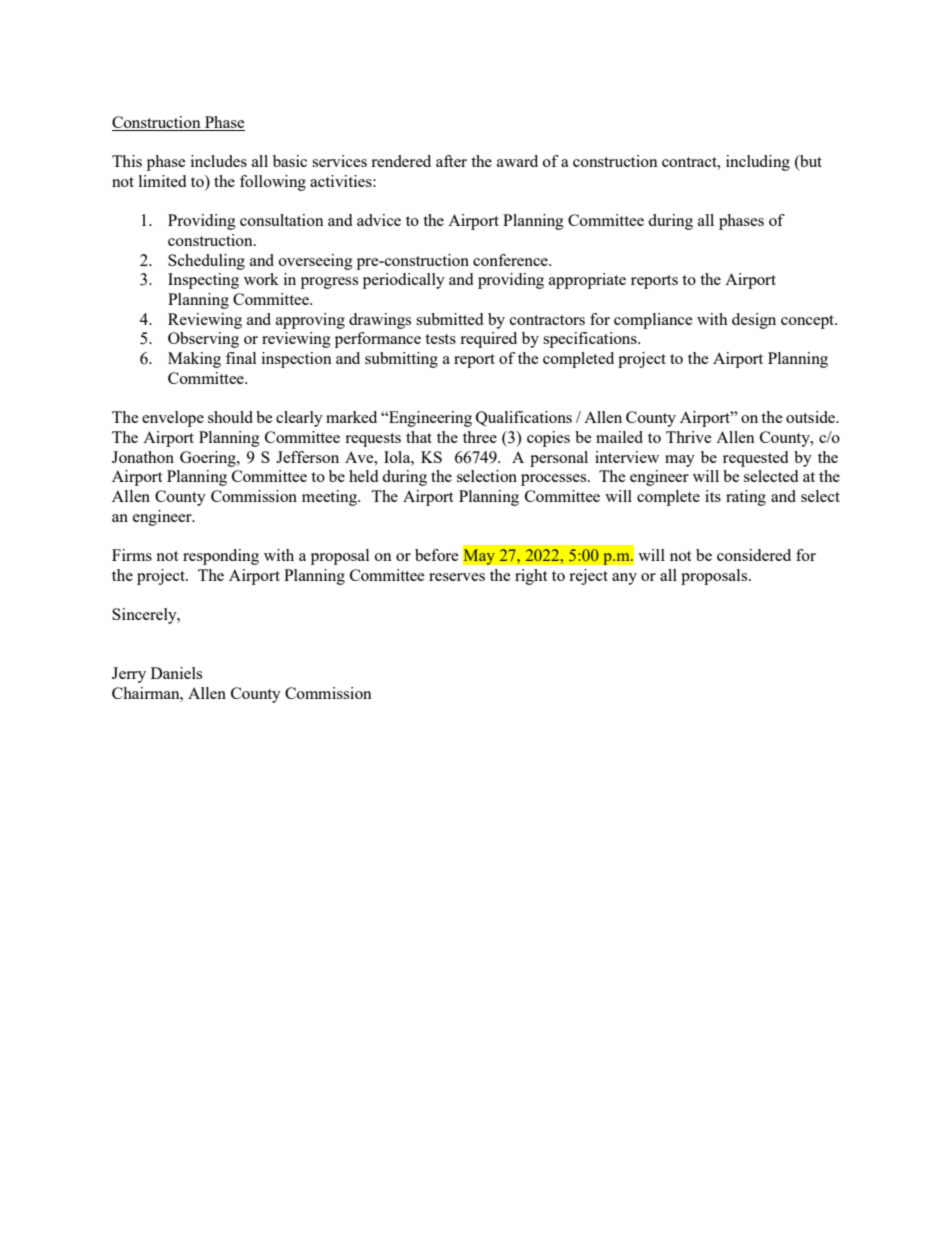  I want to click on including, so click(758, 163).
